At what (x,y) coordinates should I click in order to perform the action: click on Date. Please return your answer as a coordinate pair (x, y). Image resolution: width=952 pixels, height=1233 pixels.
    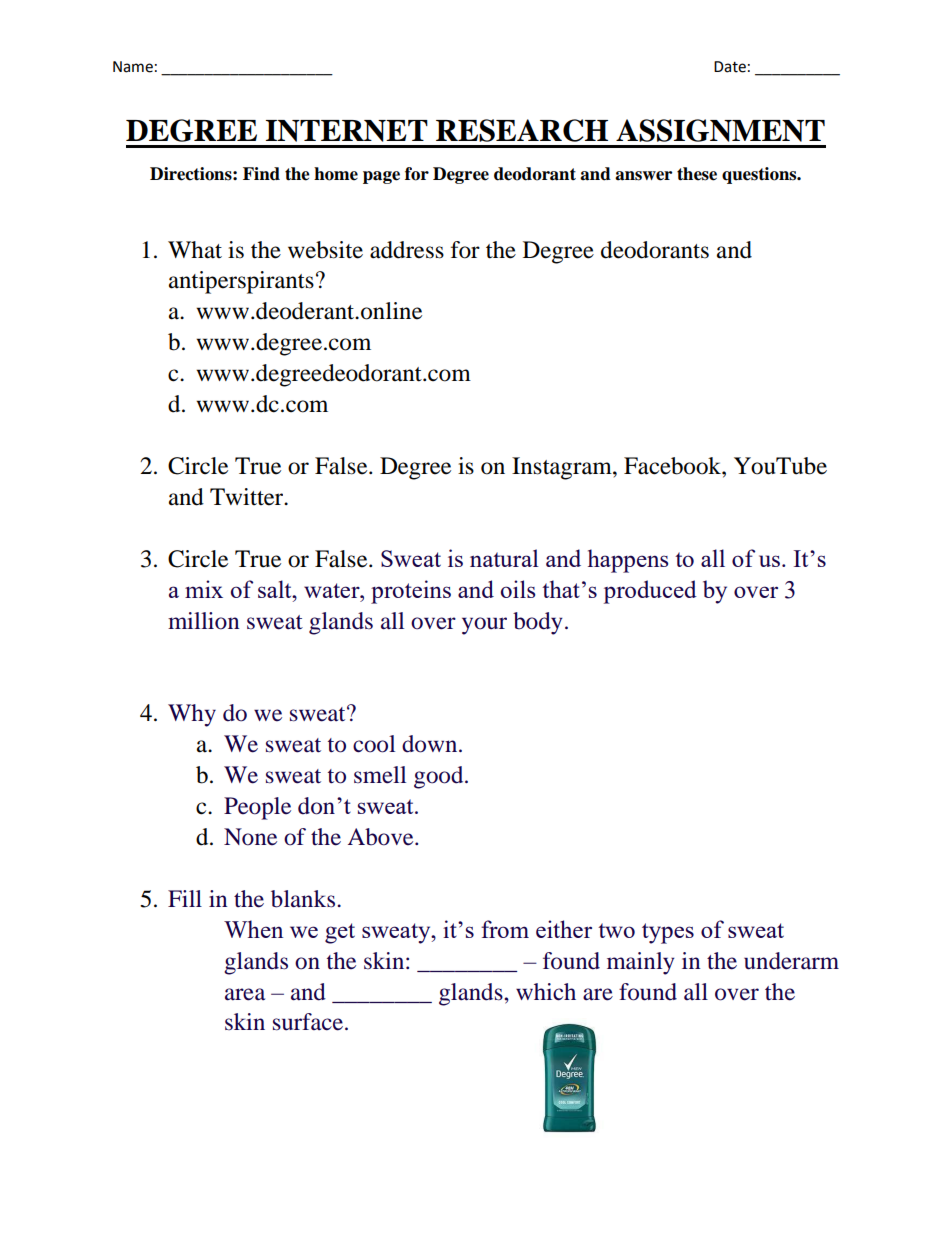
    Looking at the image, I should click on (730, 67).
